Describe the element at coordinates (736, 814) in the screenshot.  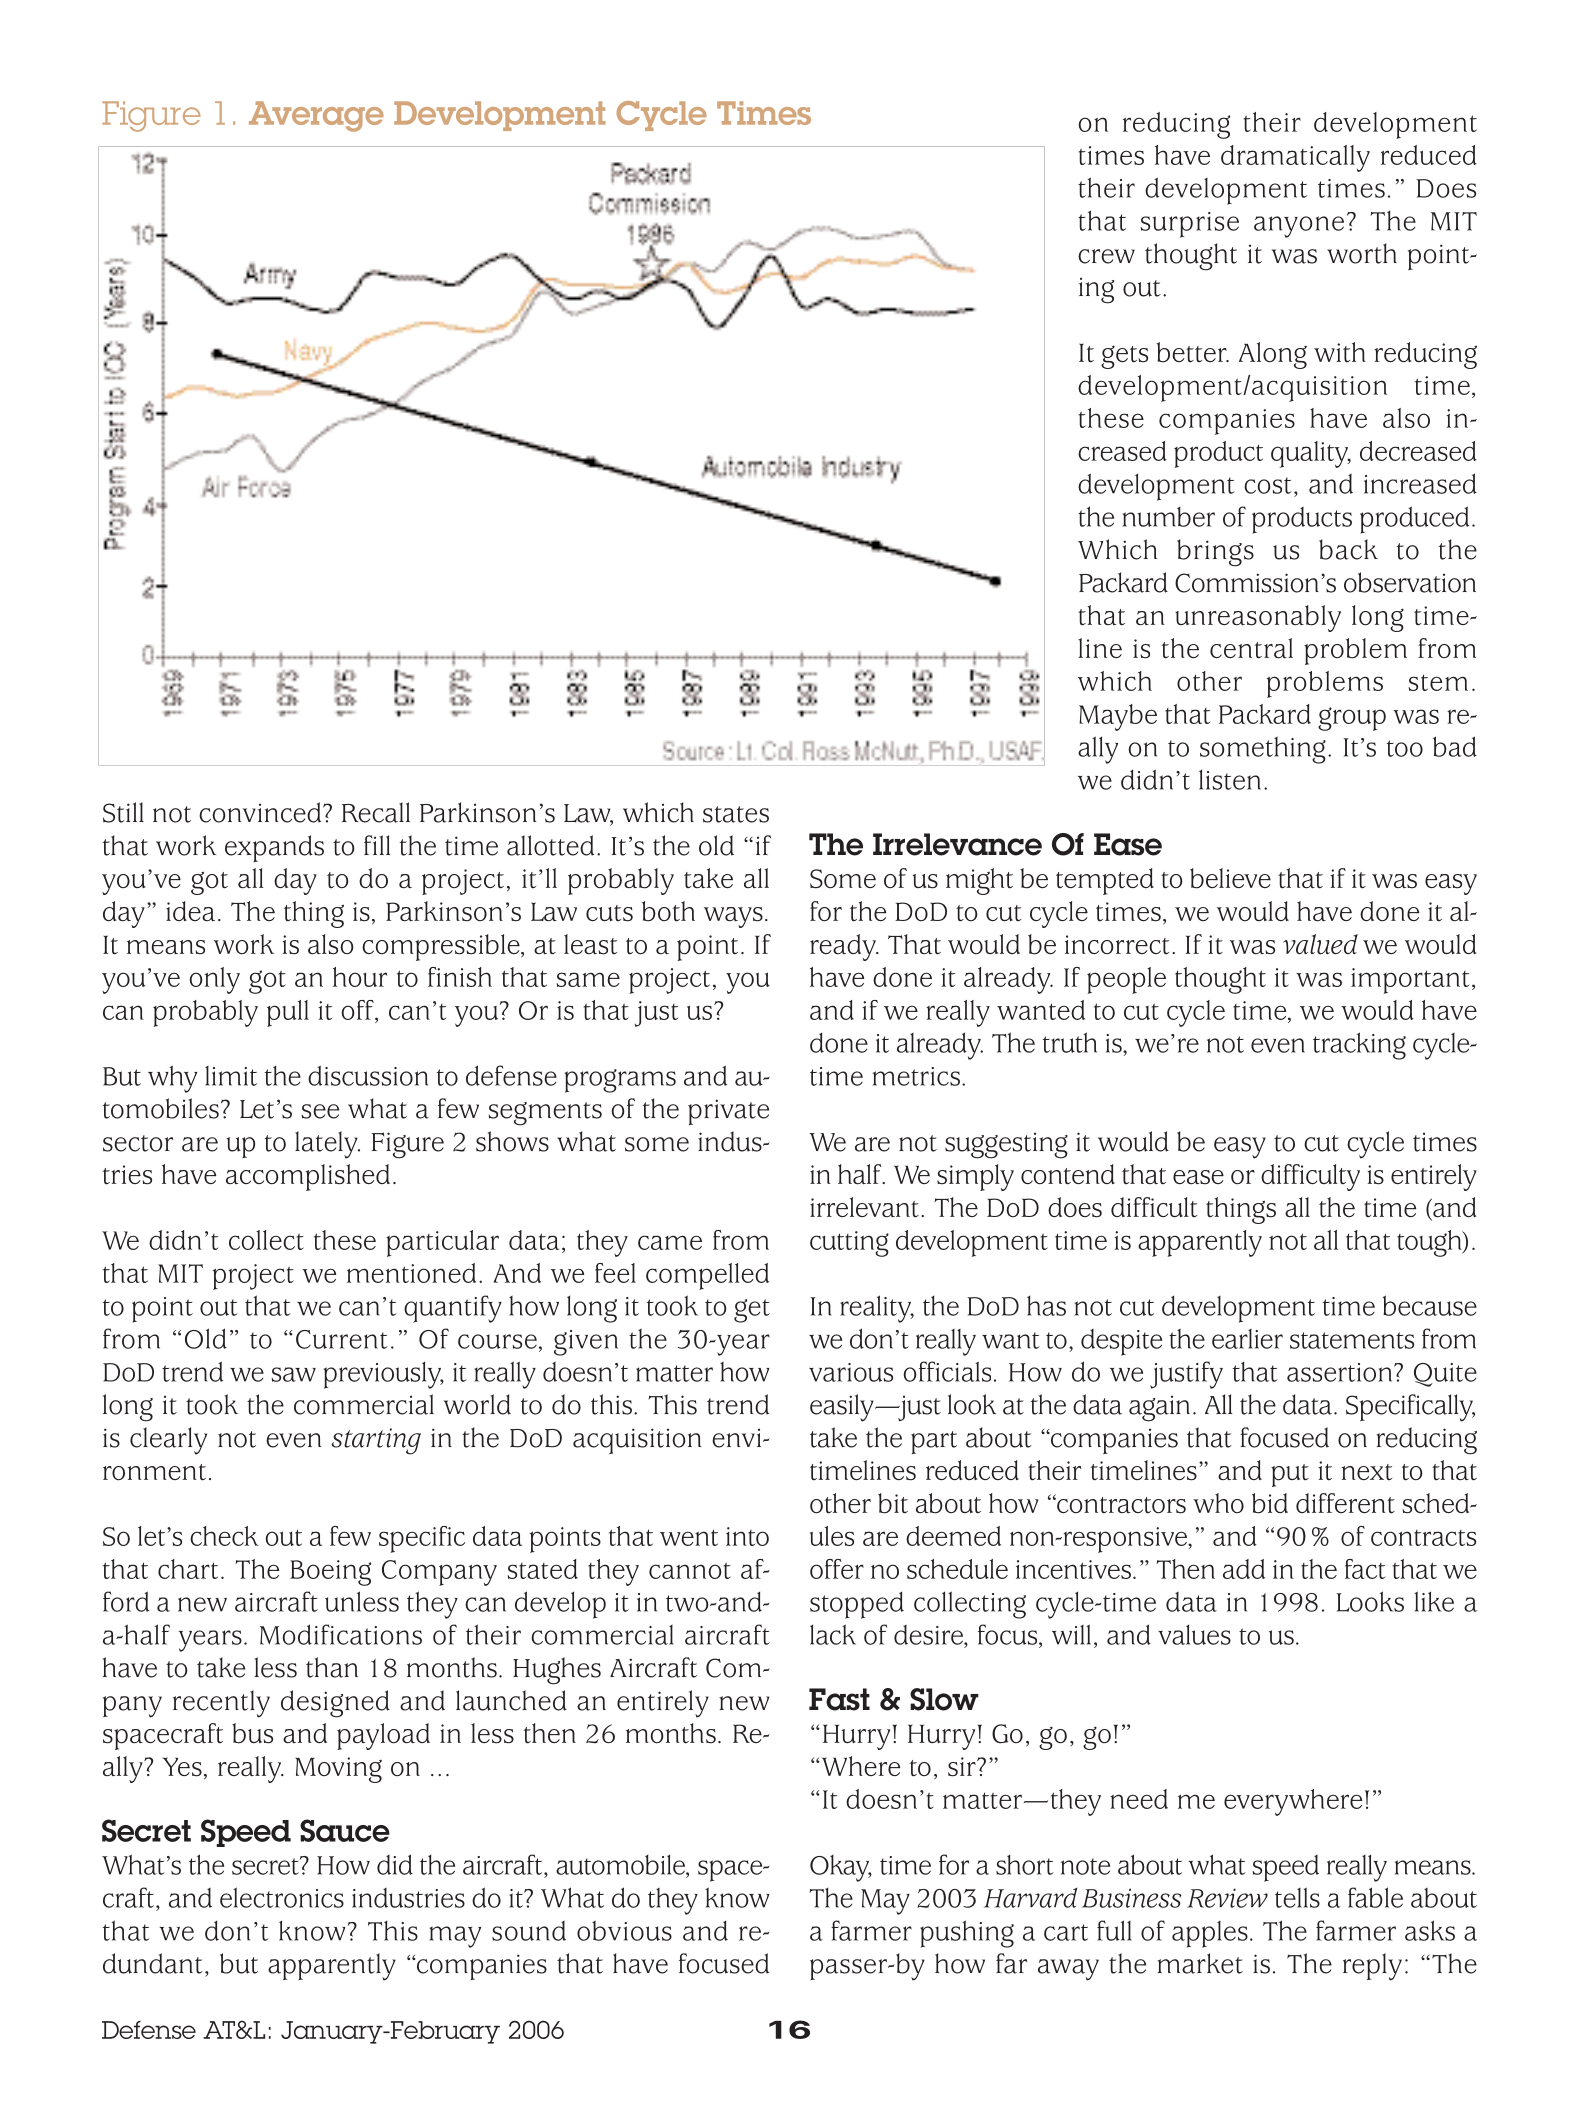
I see `states` at that location.
